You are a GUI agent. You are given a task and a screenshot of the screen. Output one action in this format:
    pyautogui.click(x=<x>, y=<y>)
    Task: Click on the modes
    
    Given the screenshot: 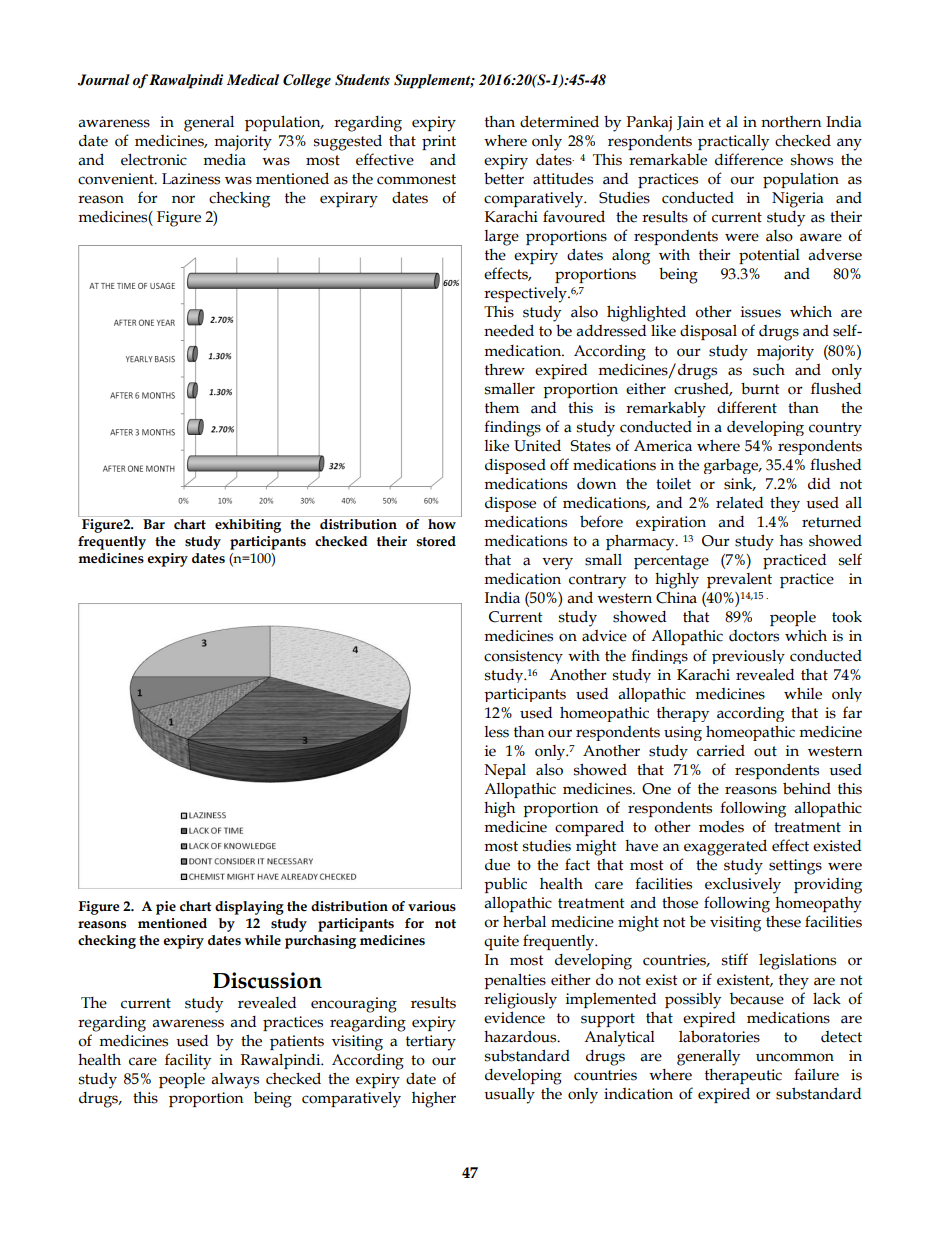 What is the action you would take?
    pyautogui.click(x=721, y=827)
